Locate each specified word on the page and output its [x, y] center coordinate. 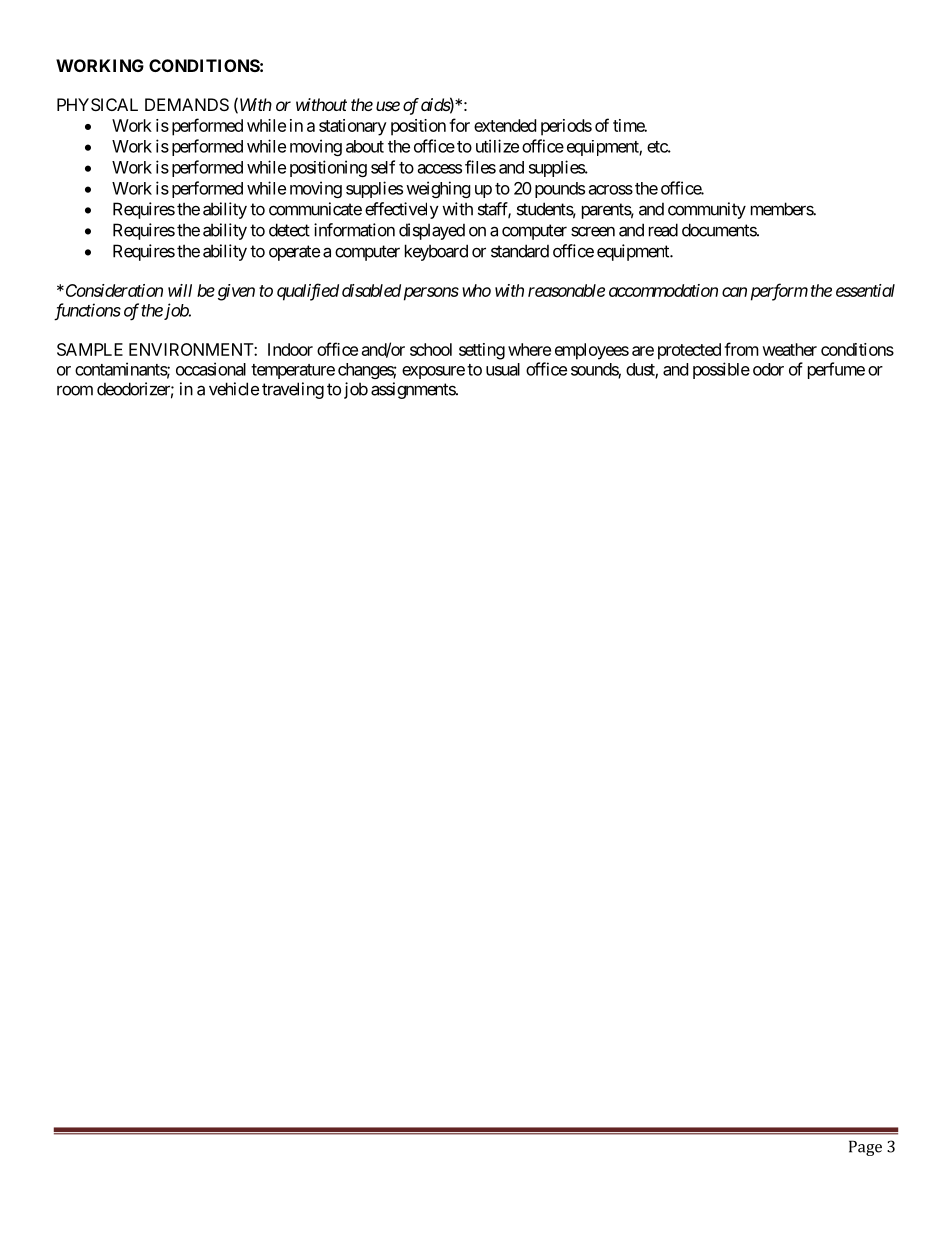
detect [289, 230]
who [476, 290]
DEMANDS [187, 104]
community [707, 210]
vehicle [234, 389]
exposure [433, 372]
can [734, 292]
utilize [497, 146]
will [180, 290]
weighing [438, 189]
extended [505, 125]
